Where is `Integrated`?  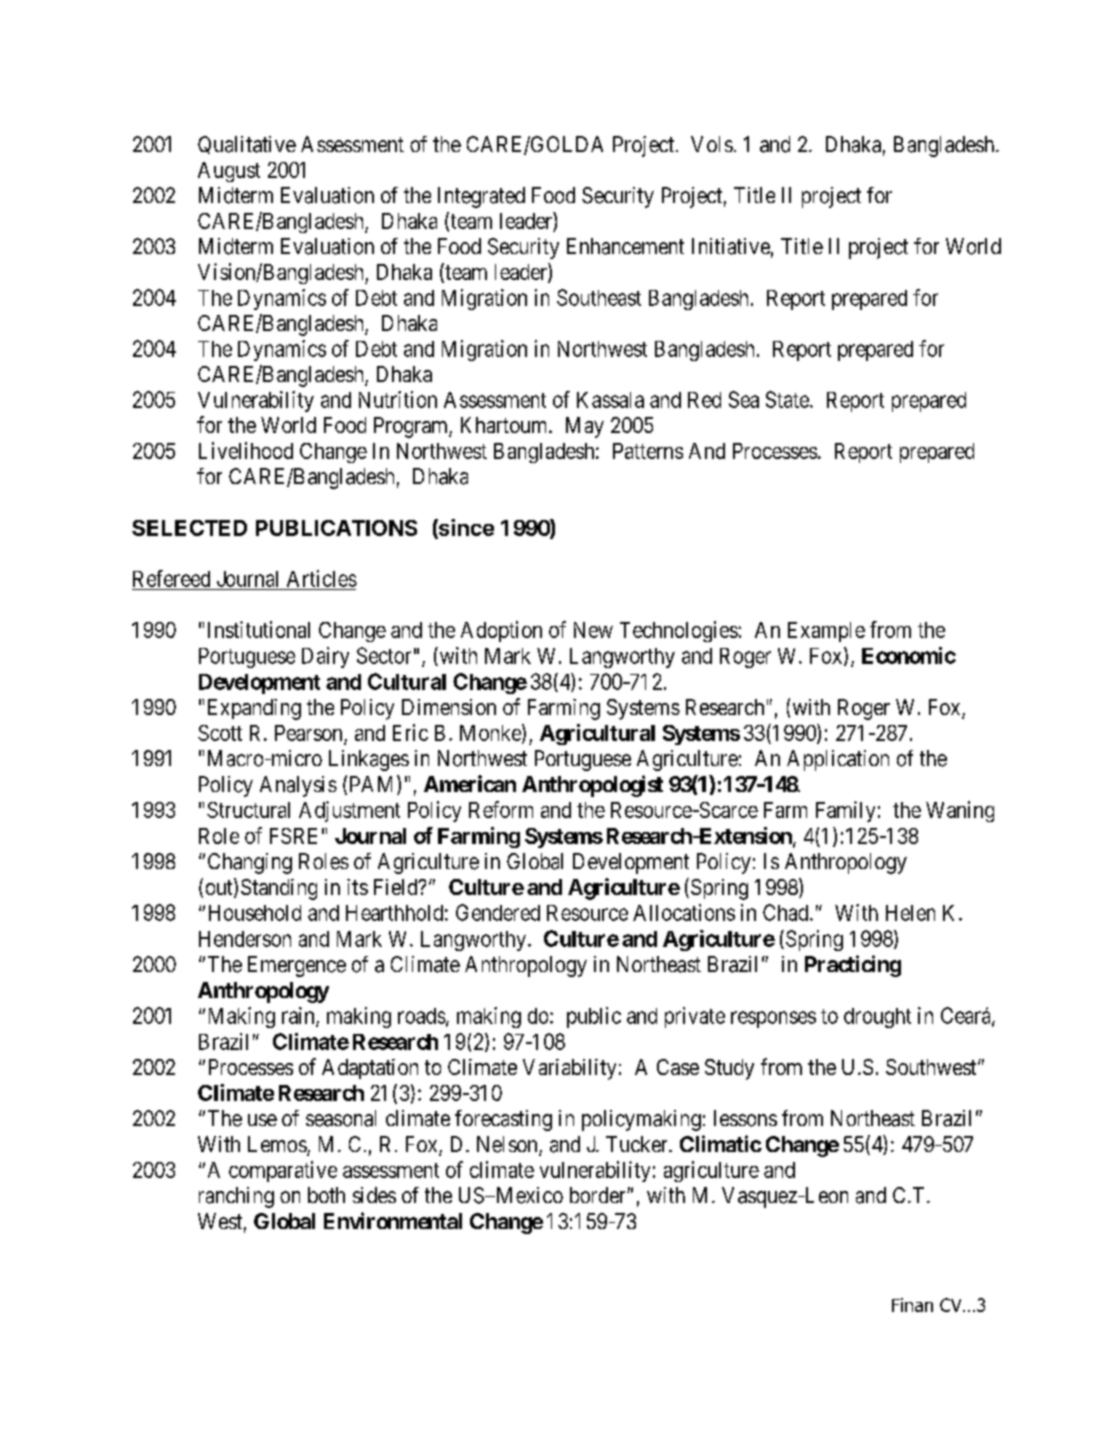
Integrated is located at coordinates (481, 197).
